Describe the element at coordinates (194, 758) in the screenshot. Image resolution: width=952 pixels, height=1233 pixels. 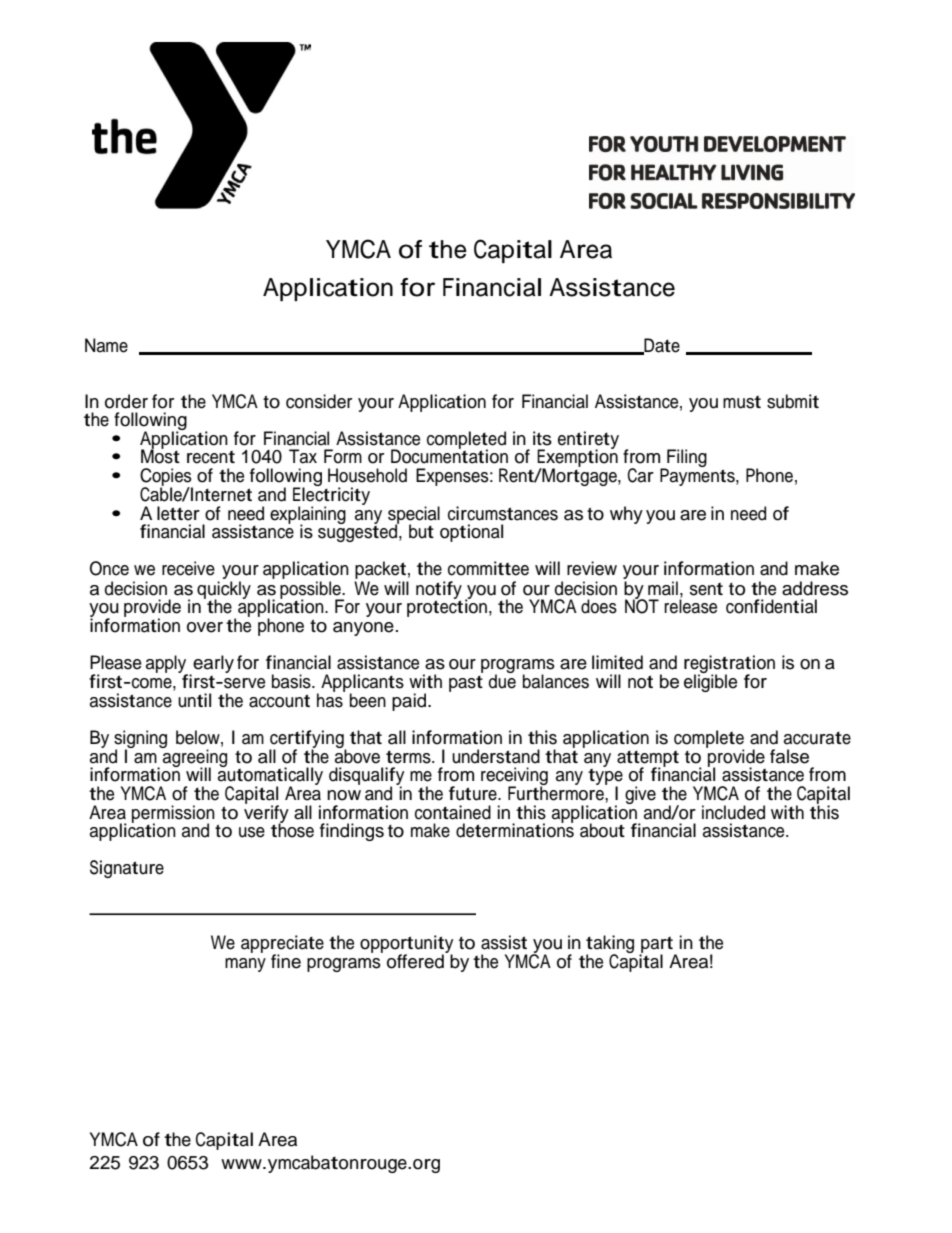
I see `agreeing` at that location.
